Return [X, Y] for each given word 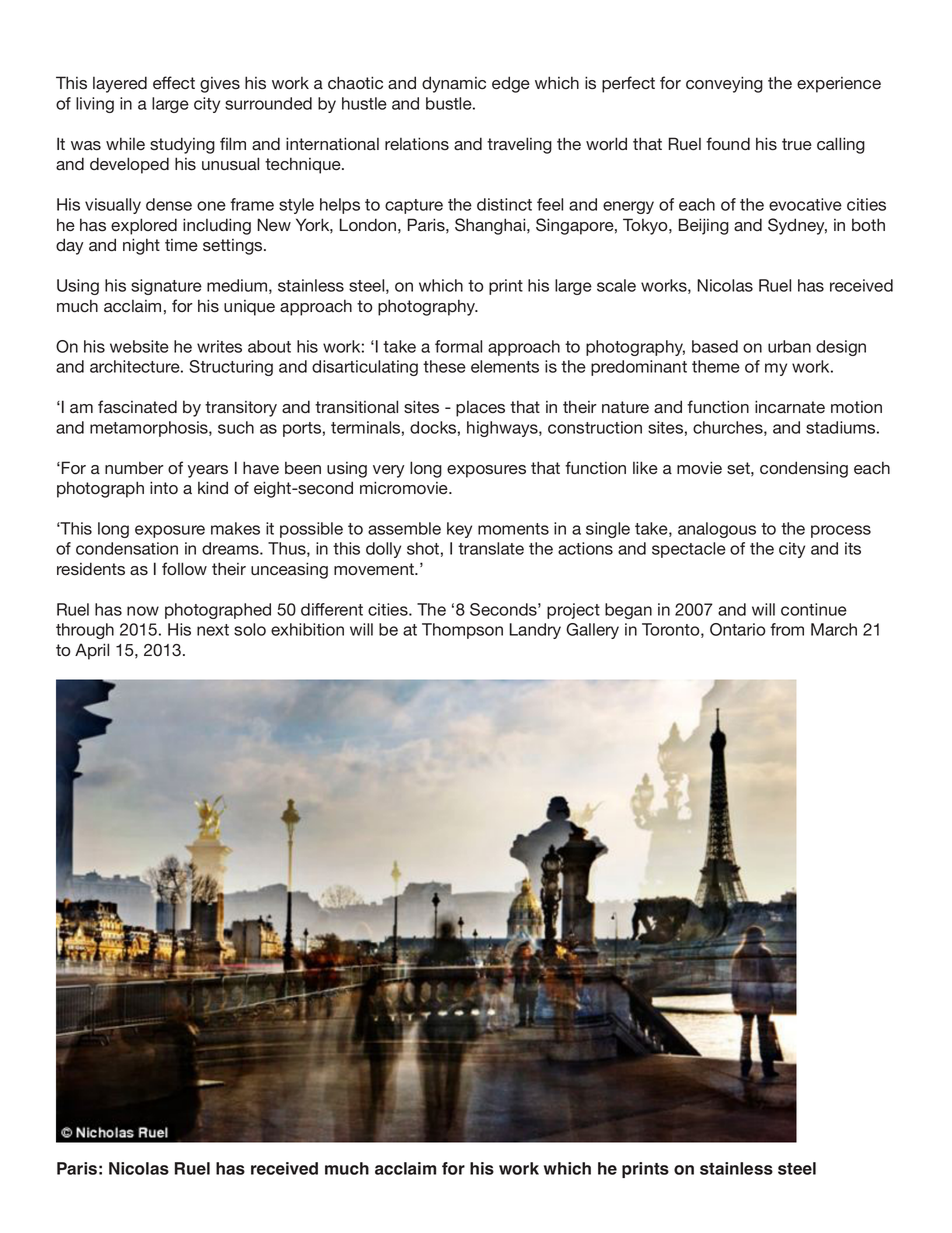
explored [144, 226]
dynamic [454, 84]
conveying [724, 84]
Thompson [462, 631]
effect [174, 83]
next [213, 630]
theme [716, 366]
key [459, 530]
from [787, 629]
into [164, 488]
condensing [804, 469]
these [444, 366]
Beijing [704, 226]
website [139, 346]
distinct [504, 204]
